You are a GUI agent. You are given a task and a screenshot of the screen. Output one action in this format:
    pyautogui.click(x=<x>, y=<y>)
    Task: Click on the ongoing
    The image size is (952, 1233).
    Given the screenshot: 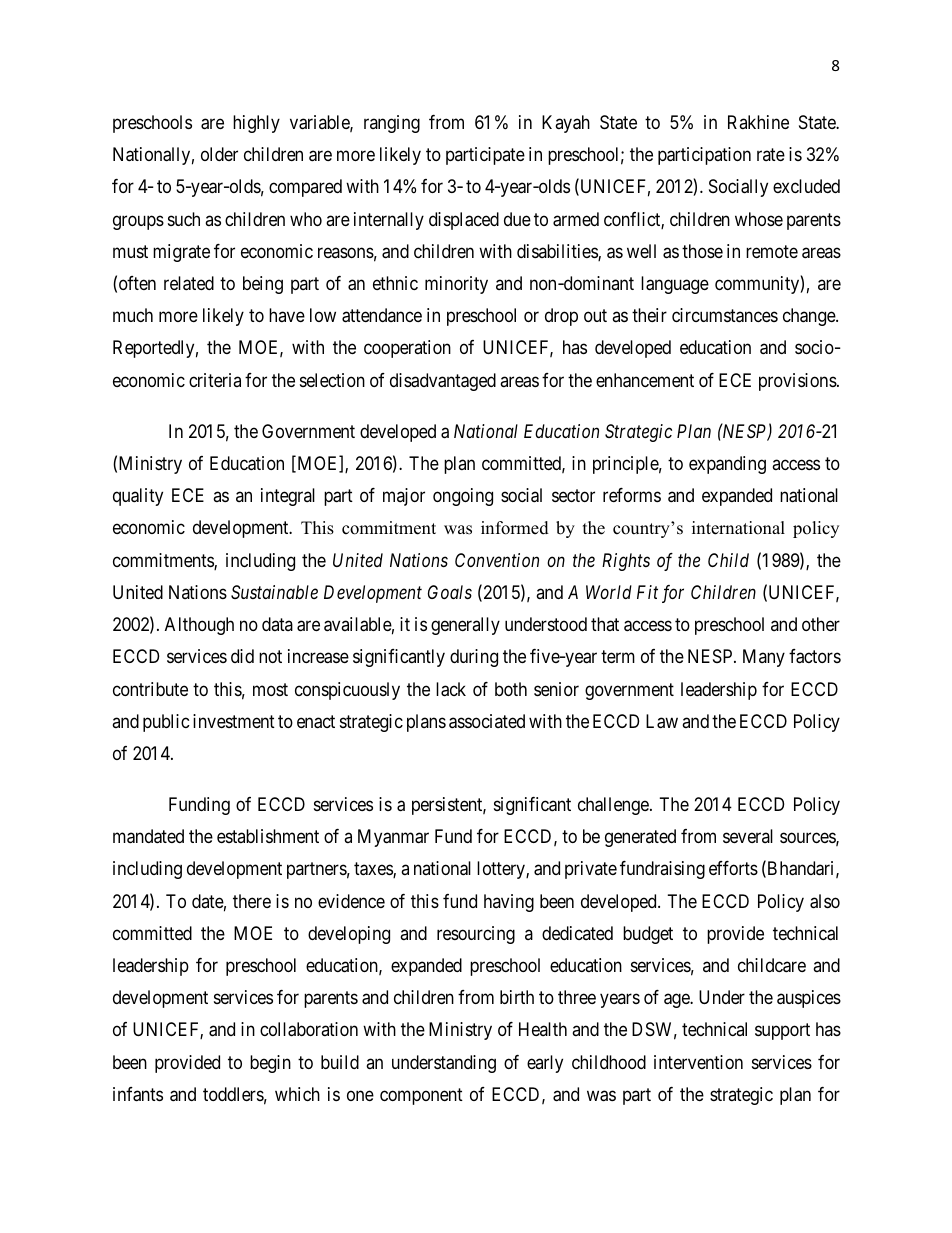 What is the action you would take?
    pyautogui.click(x=463, y=497)
